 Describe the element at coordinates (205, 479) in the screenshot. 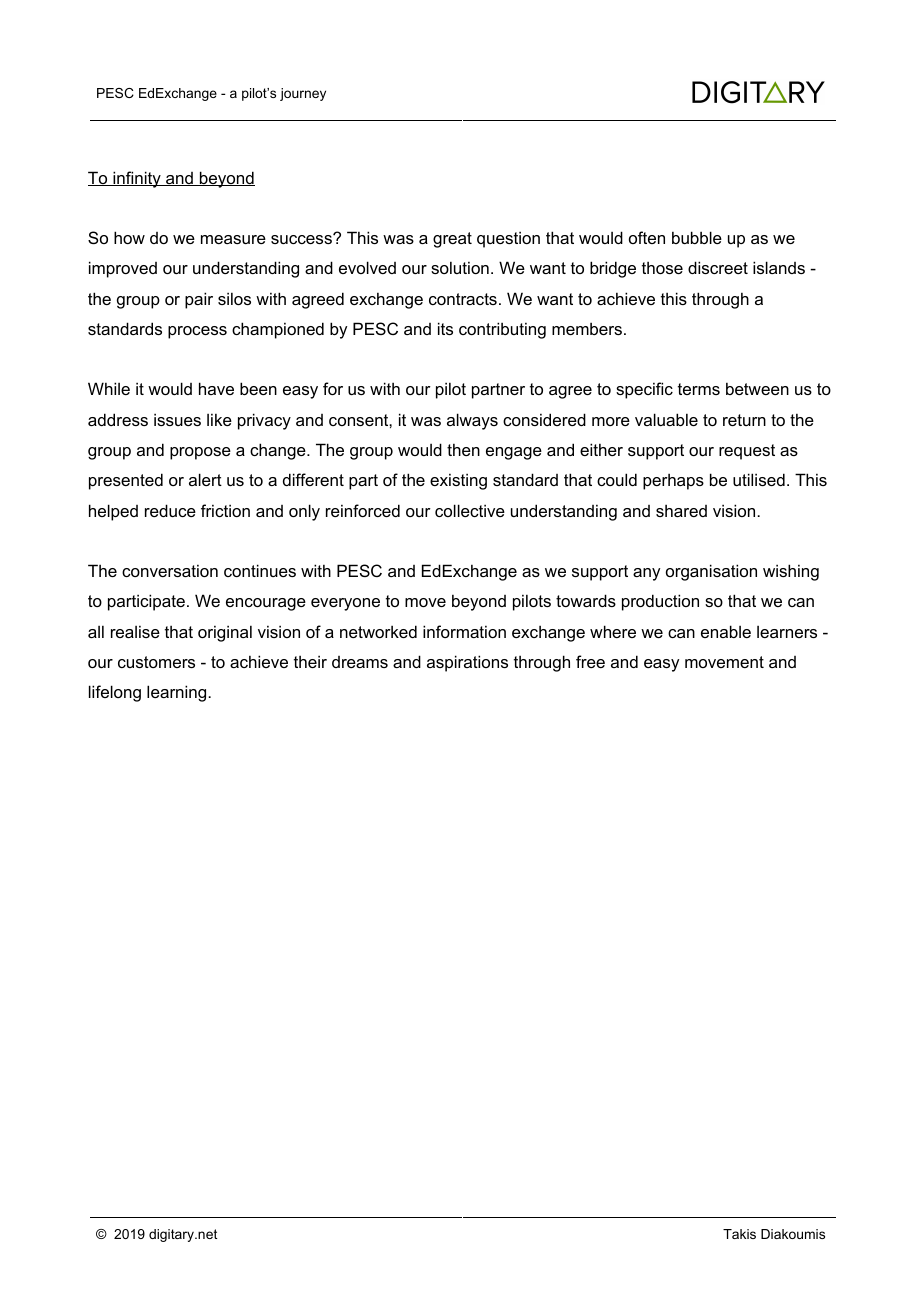

I see `alert` at that location.
